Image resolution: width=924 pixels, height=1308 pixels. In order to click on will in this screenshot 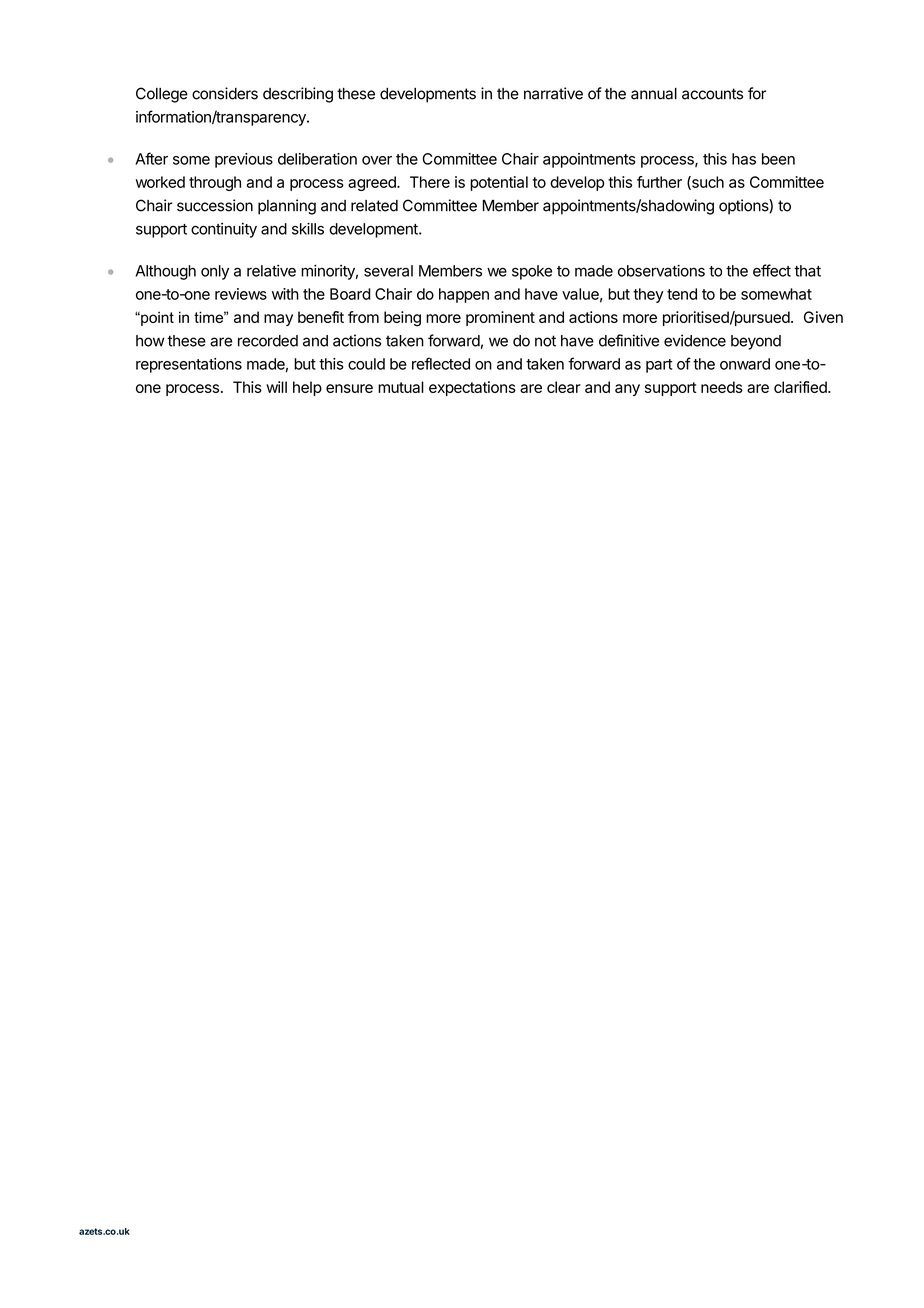, I will do `click(276, 387)`.
